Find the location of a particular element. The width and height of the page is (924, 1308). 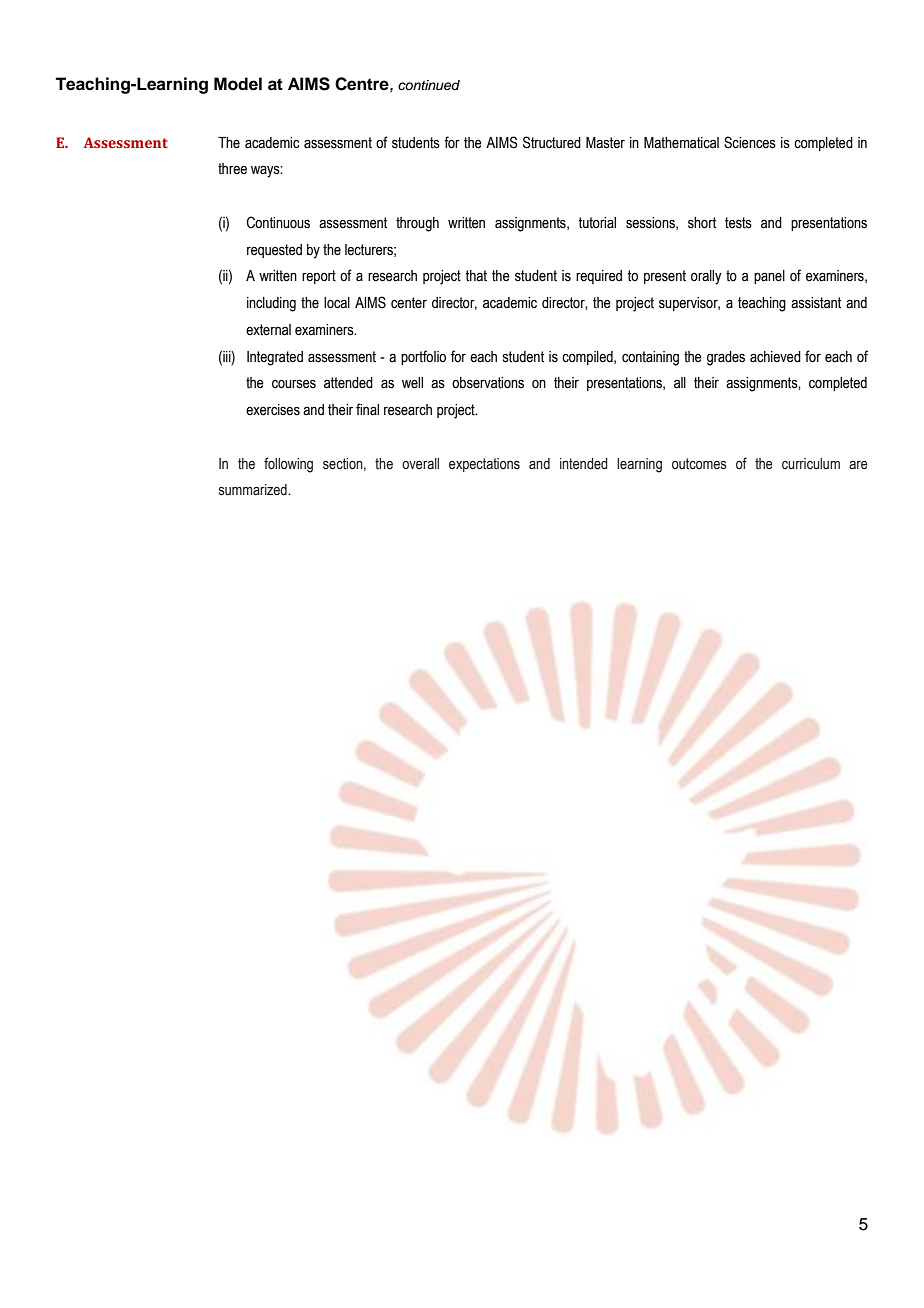

intended is located at coordinates (584, 464).
